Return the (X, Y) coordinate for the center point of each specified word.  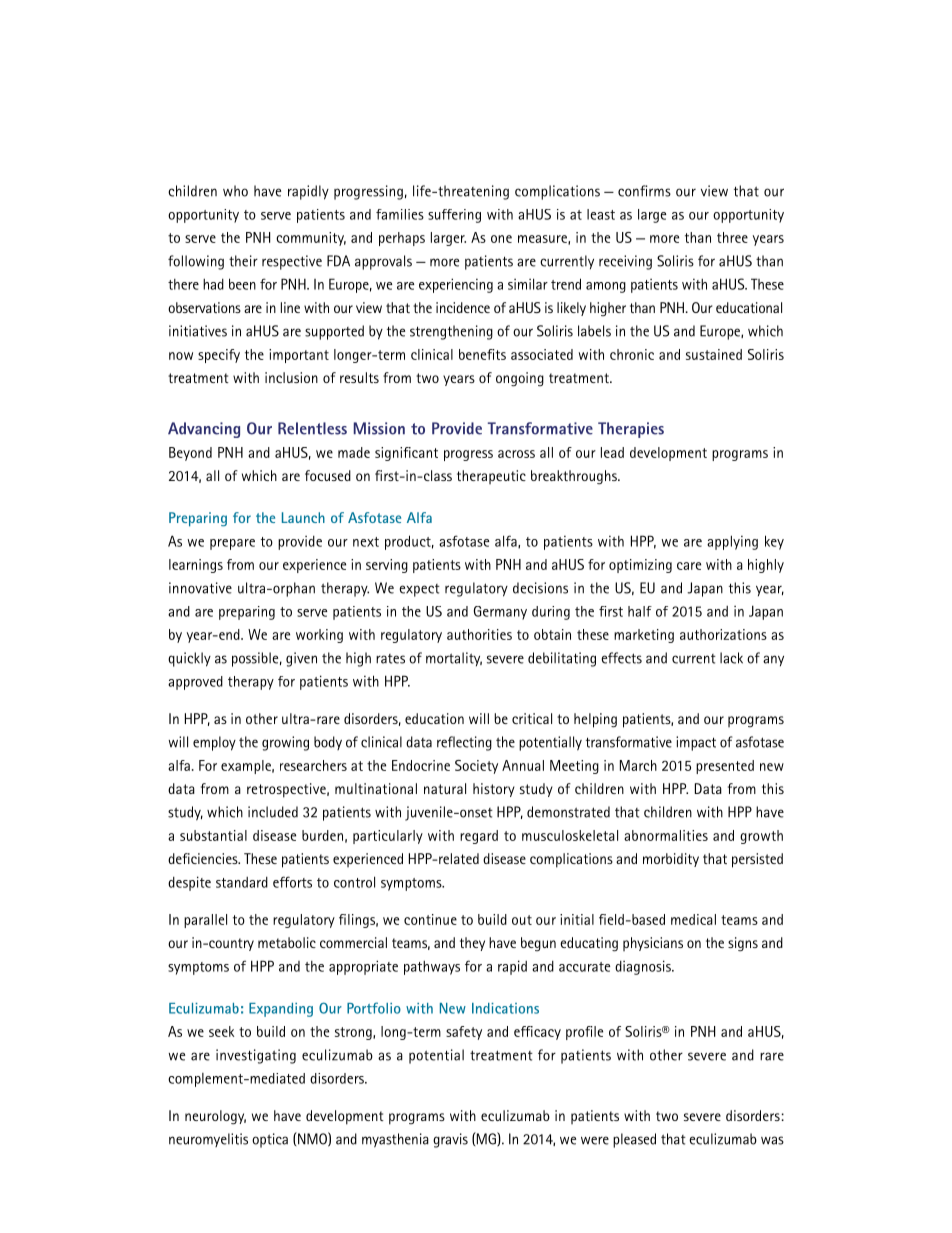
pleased (634, 1140)
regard (479, 837)
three (732, 237)
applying (732, 542)
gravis (450, 1140)
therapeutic (491, 477)
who (235, 191)
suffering (454, 216)
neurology (215, 1117)
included (273, 812)
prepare (232, 544)
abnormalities (666, 835)
